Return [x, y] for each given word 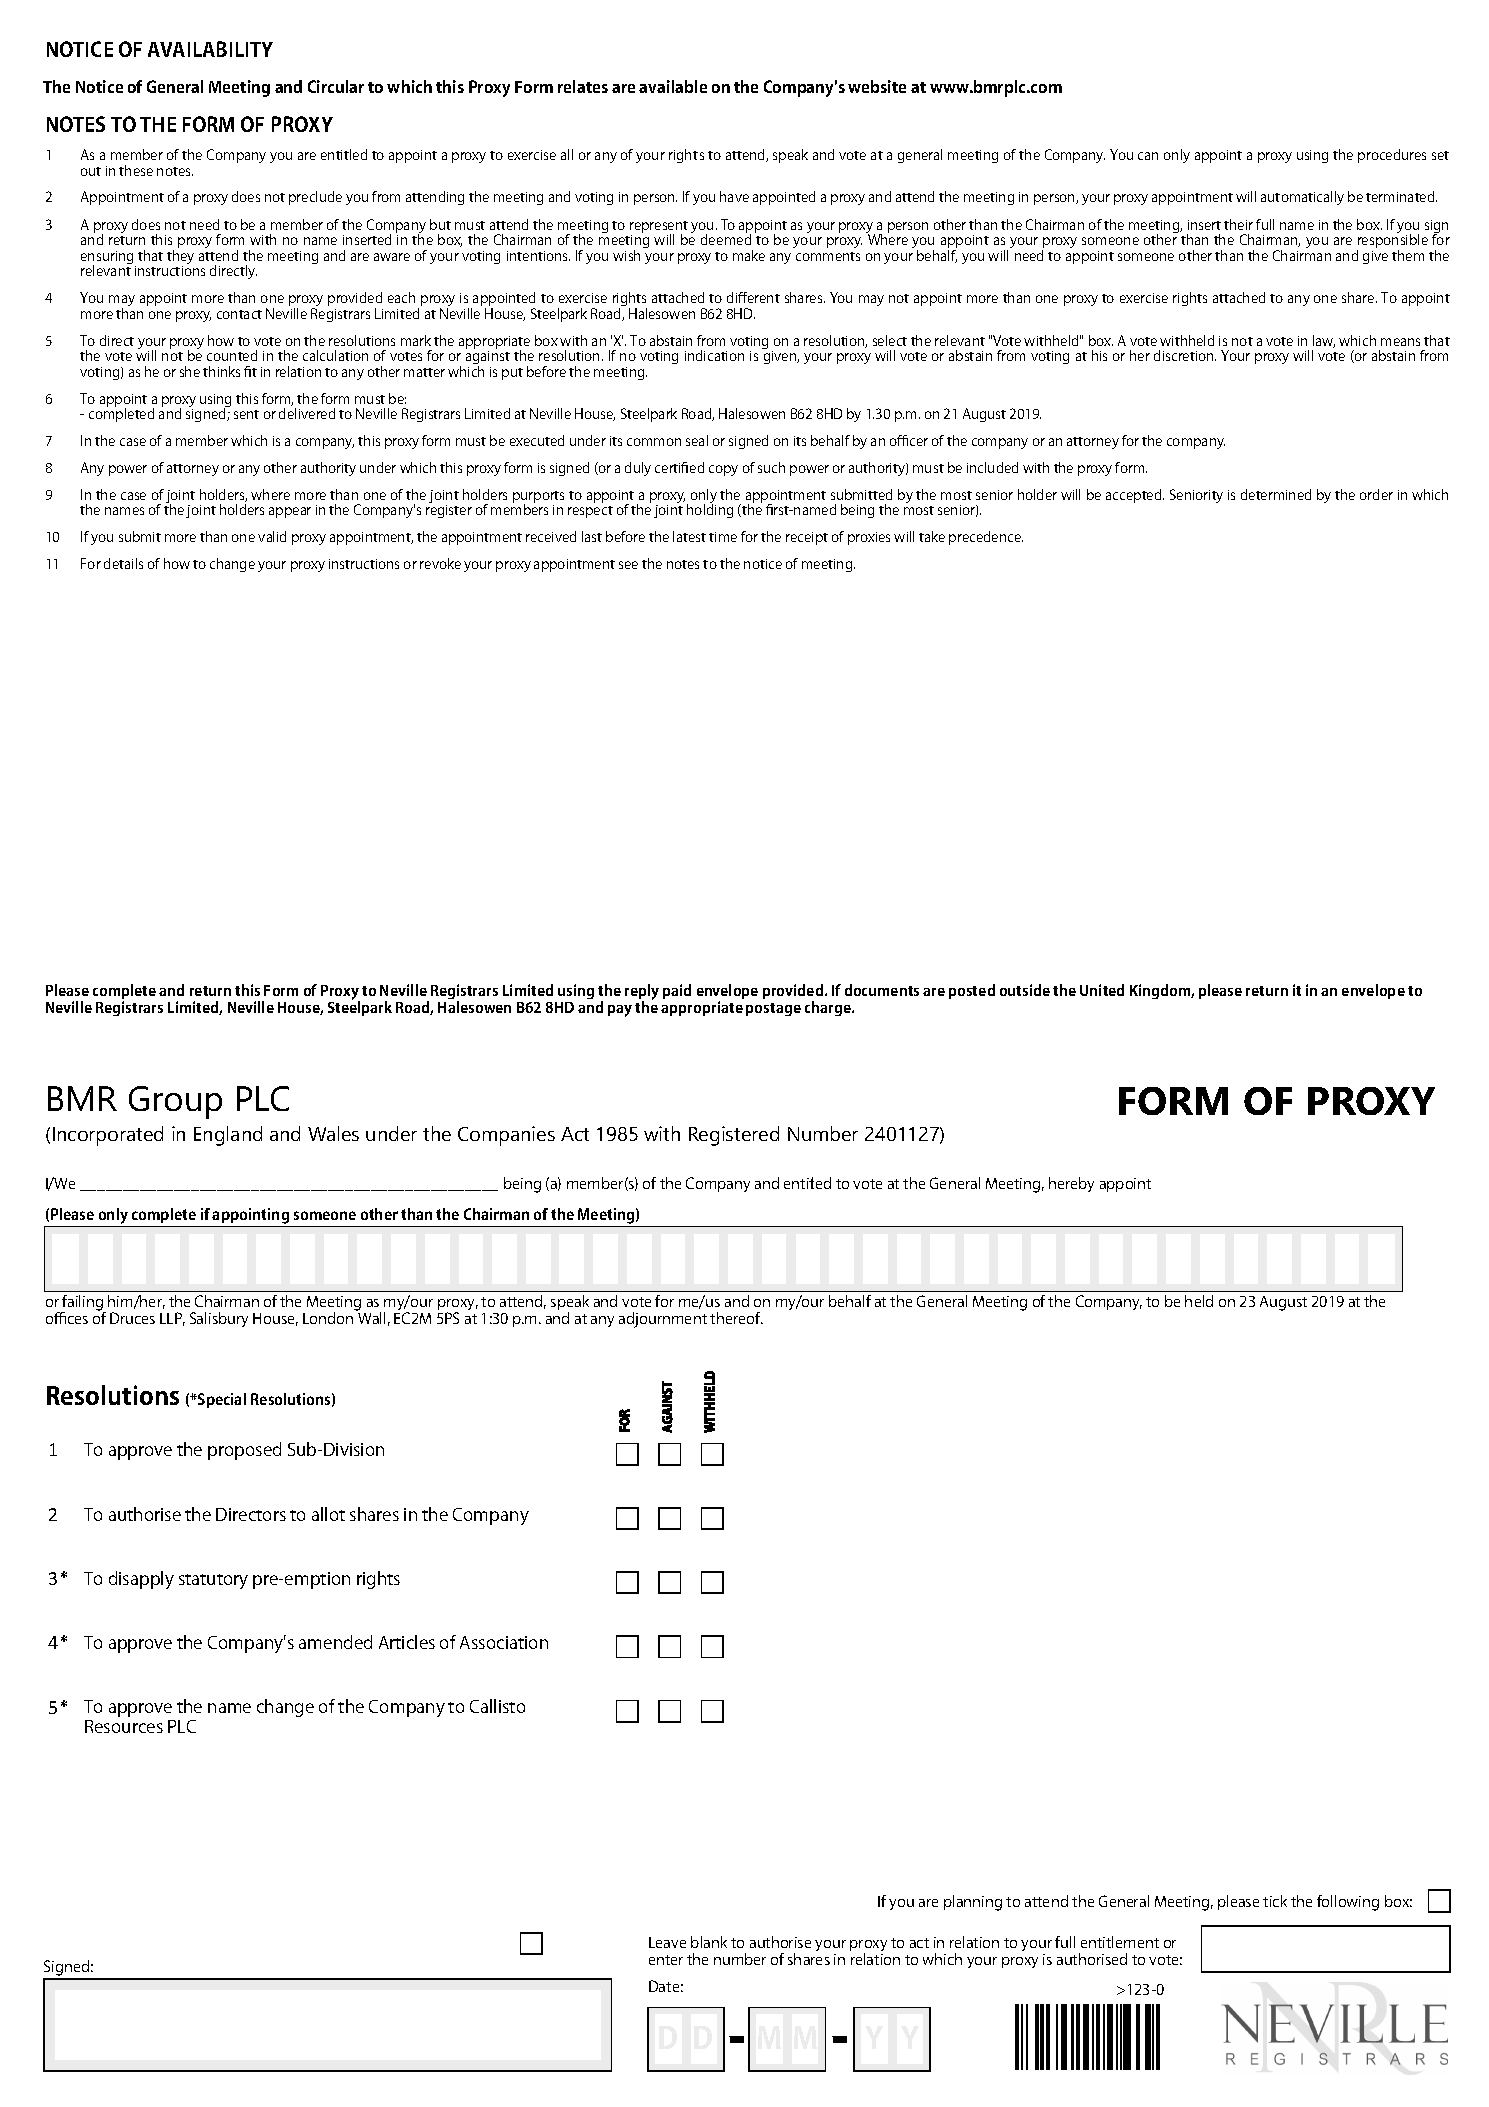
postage [773, 1009]
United [1102, 990]
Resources [124, 1726]
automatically [1302, 198]
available [673, 86]
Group [175, 1102]
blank [709, 1942]
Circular [336, 86]
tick [1275, 1901]
